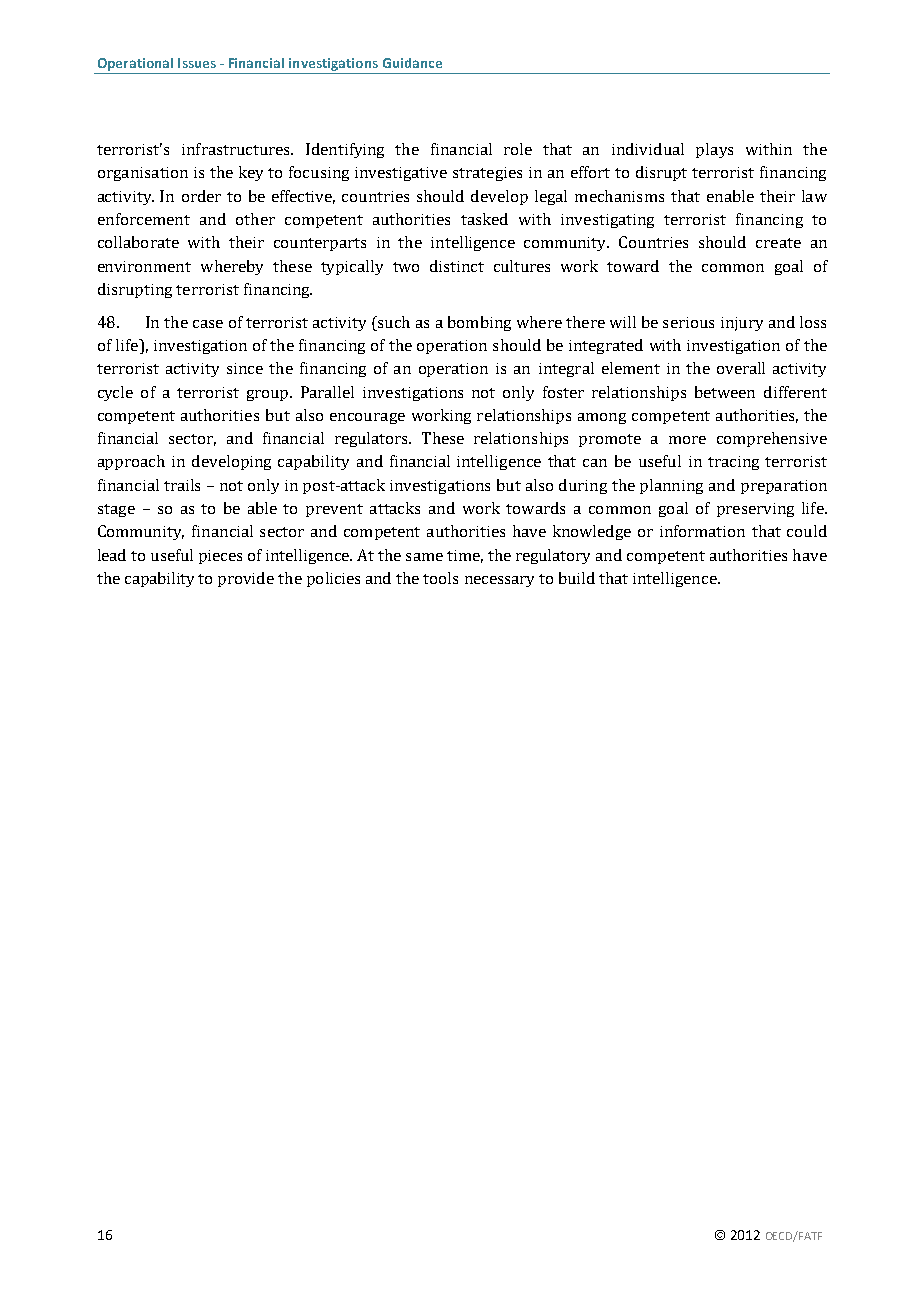 This image has height=1308, width=924. What do you see at coordinates (772, 439) in the image?
I see `comprehensive` at bounding box center [772, 439].
